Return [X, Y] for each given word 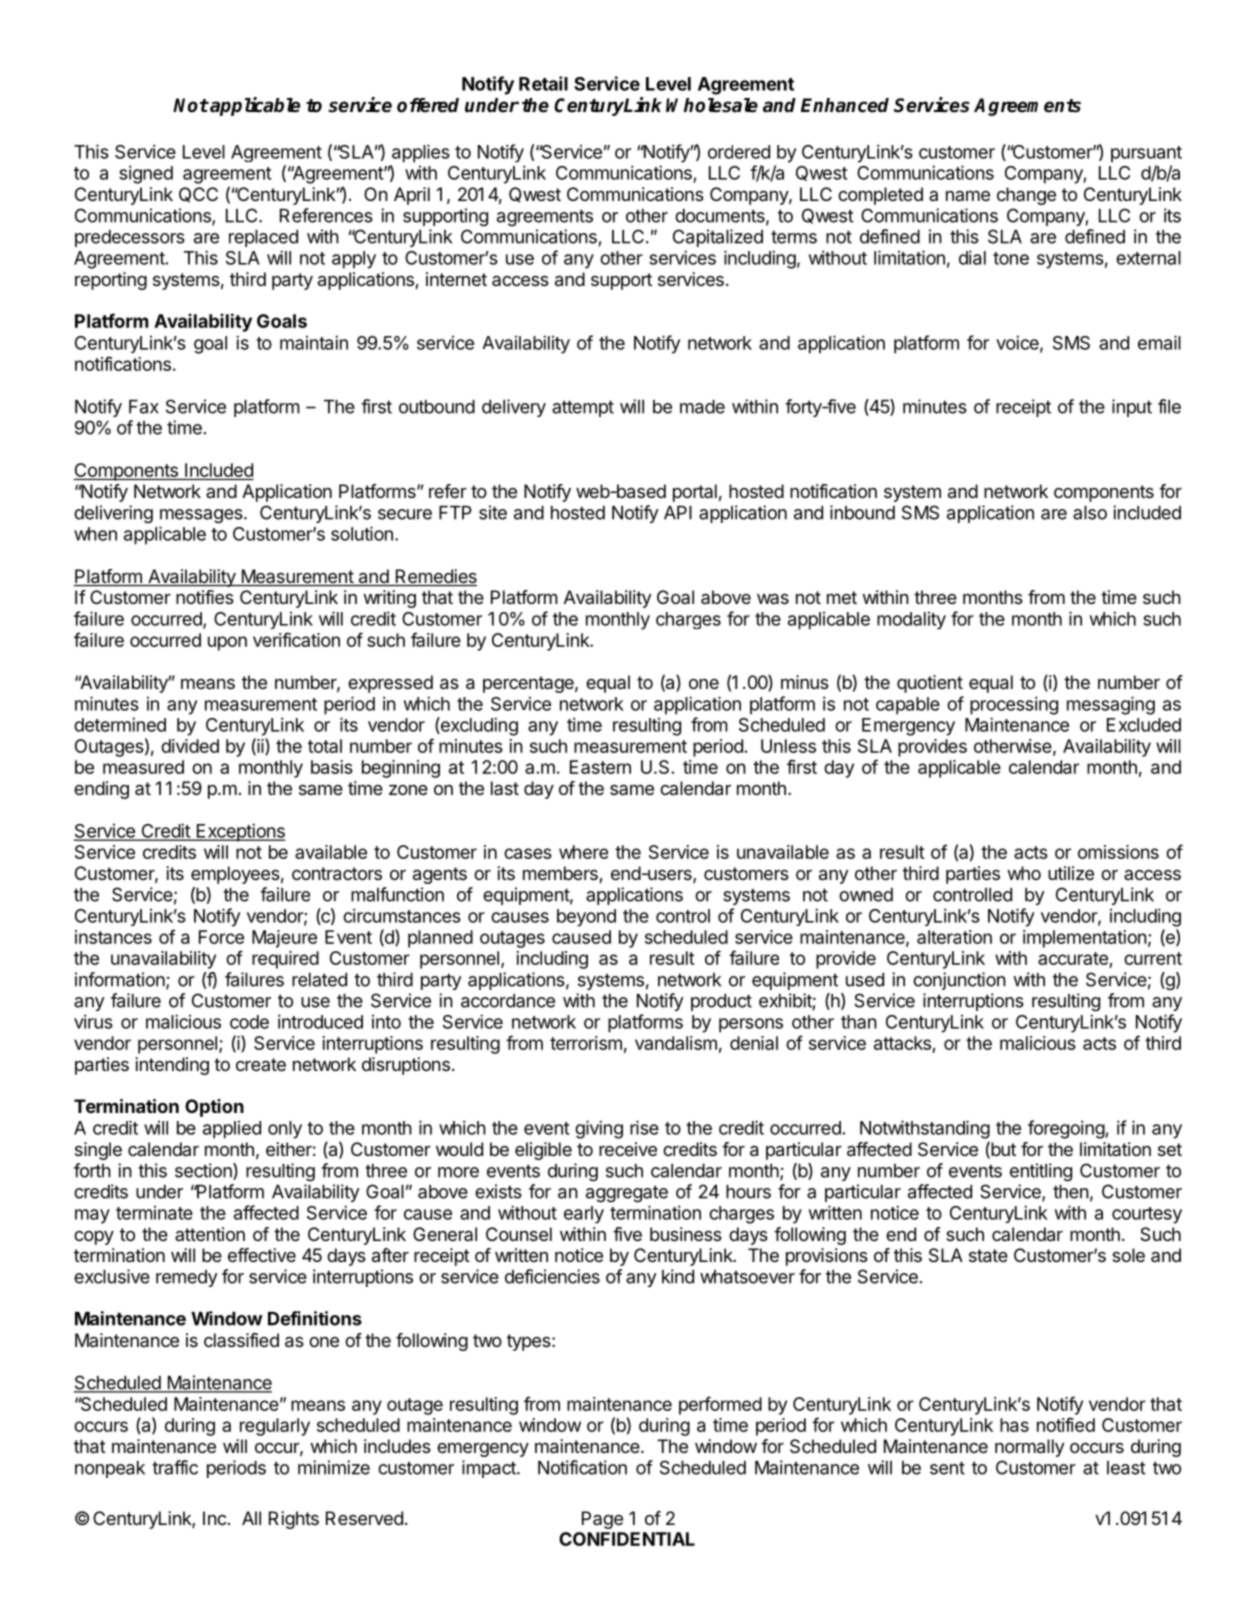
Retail [543, 83]
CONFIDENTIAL [627, 1539]
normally [1029, 1448]
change [1026, 196]
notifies [205, 597]
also [1090, 513]
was [773, 599]
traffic [175, 1467]
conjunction [959, 981]
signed [146, 174]
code [249, 1022]
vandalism [676, 1043]
